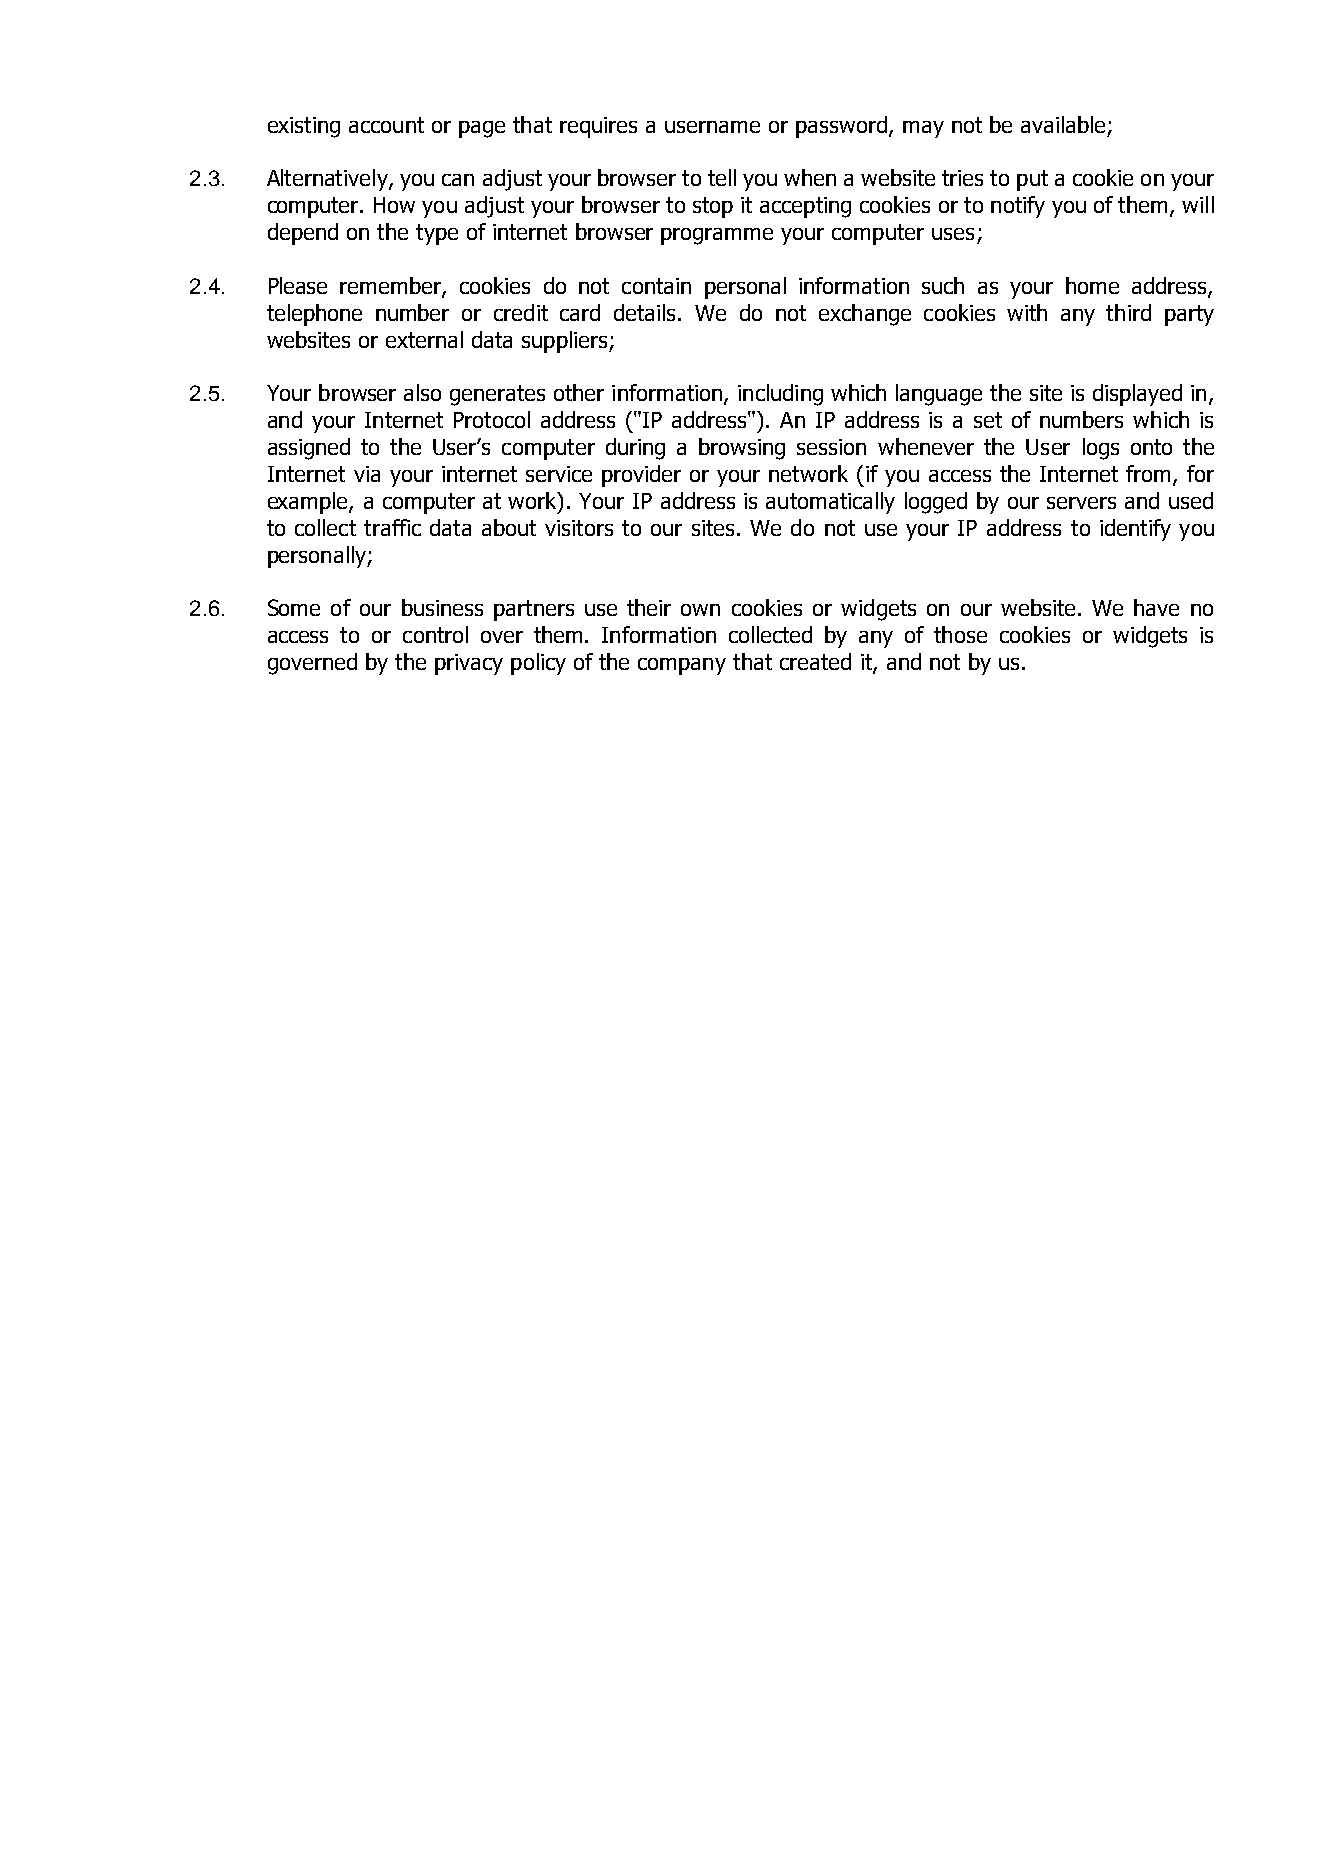 Image resolution: width=1326 pixels, height=1876 pixels. I want to click on password, so click(841, 127).
